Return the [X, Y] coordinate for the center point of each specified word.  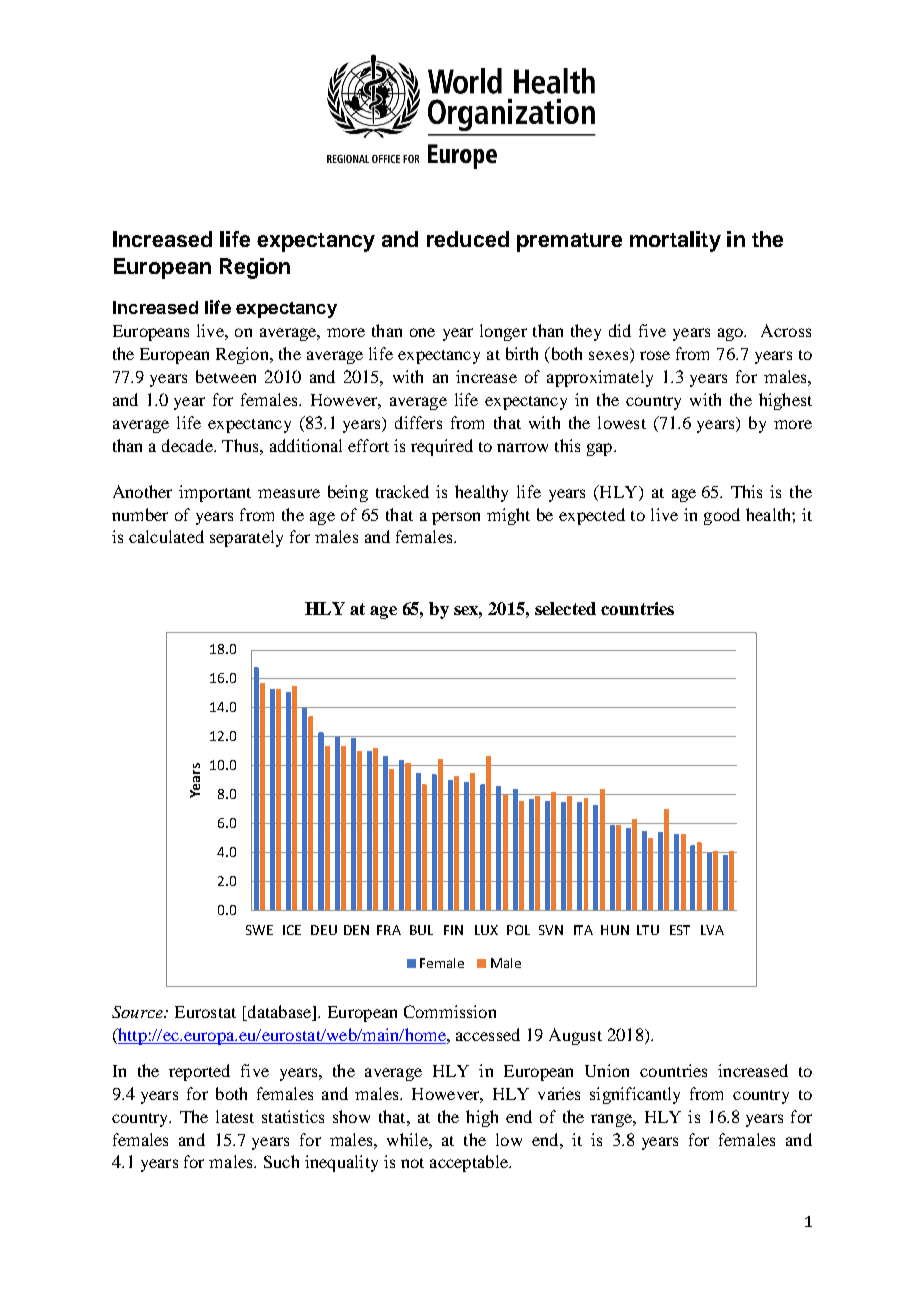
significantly [635, 1095]
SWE [259, 930]
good [722, 516]
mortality [675, 241]
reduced [468, 239]
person [456, 518]
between [226, 376]
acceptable [470, 1163]
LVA [712, 930]
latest [235, 1116]
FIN [453, 930]
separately [246, 538]
